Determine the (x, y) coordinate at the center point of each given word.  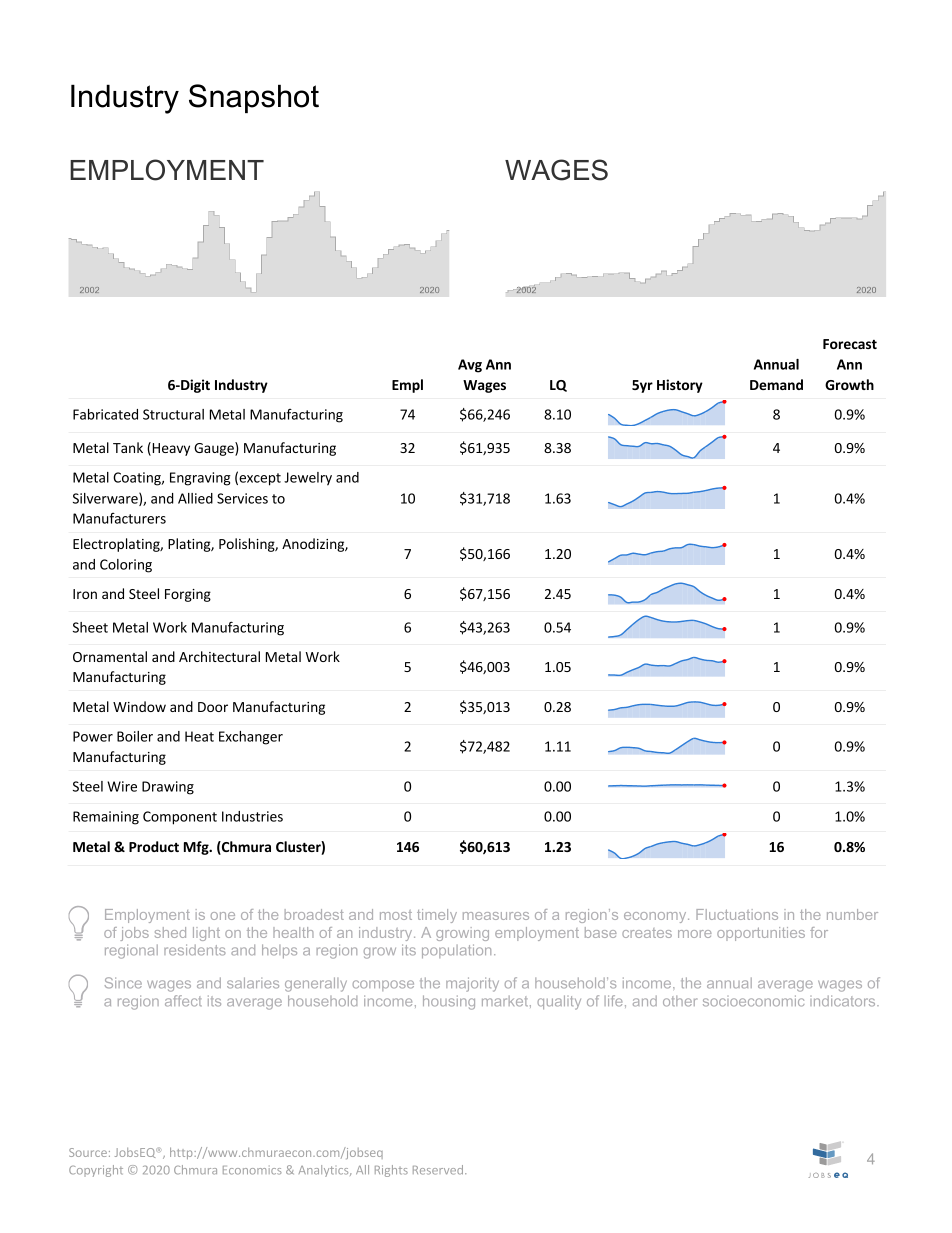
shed (170, 932)
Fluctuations (737, 914)
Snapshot (254, 98)
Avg (470, 366)
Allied (195, 498)
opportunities (761, 934)
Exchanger (251, 738)
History (680, 386)
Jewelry (308, 479)
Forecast (850, 344)
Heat (199, 736)
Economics (252, 1170)
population (456, 951)
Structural (173, 414)
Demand (776, 384)
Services (242, 498)
